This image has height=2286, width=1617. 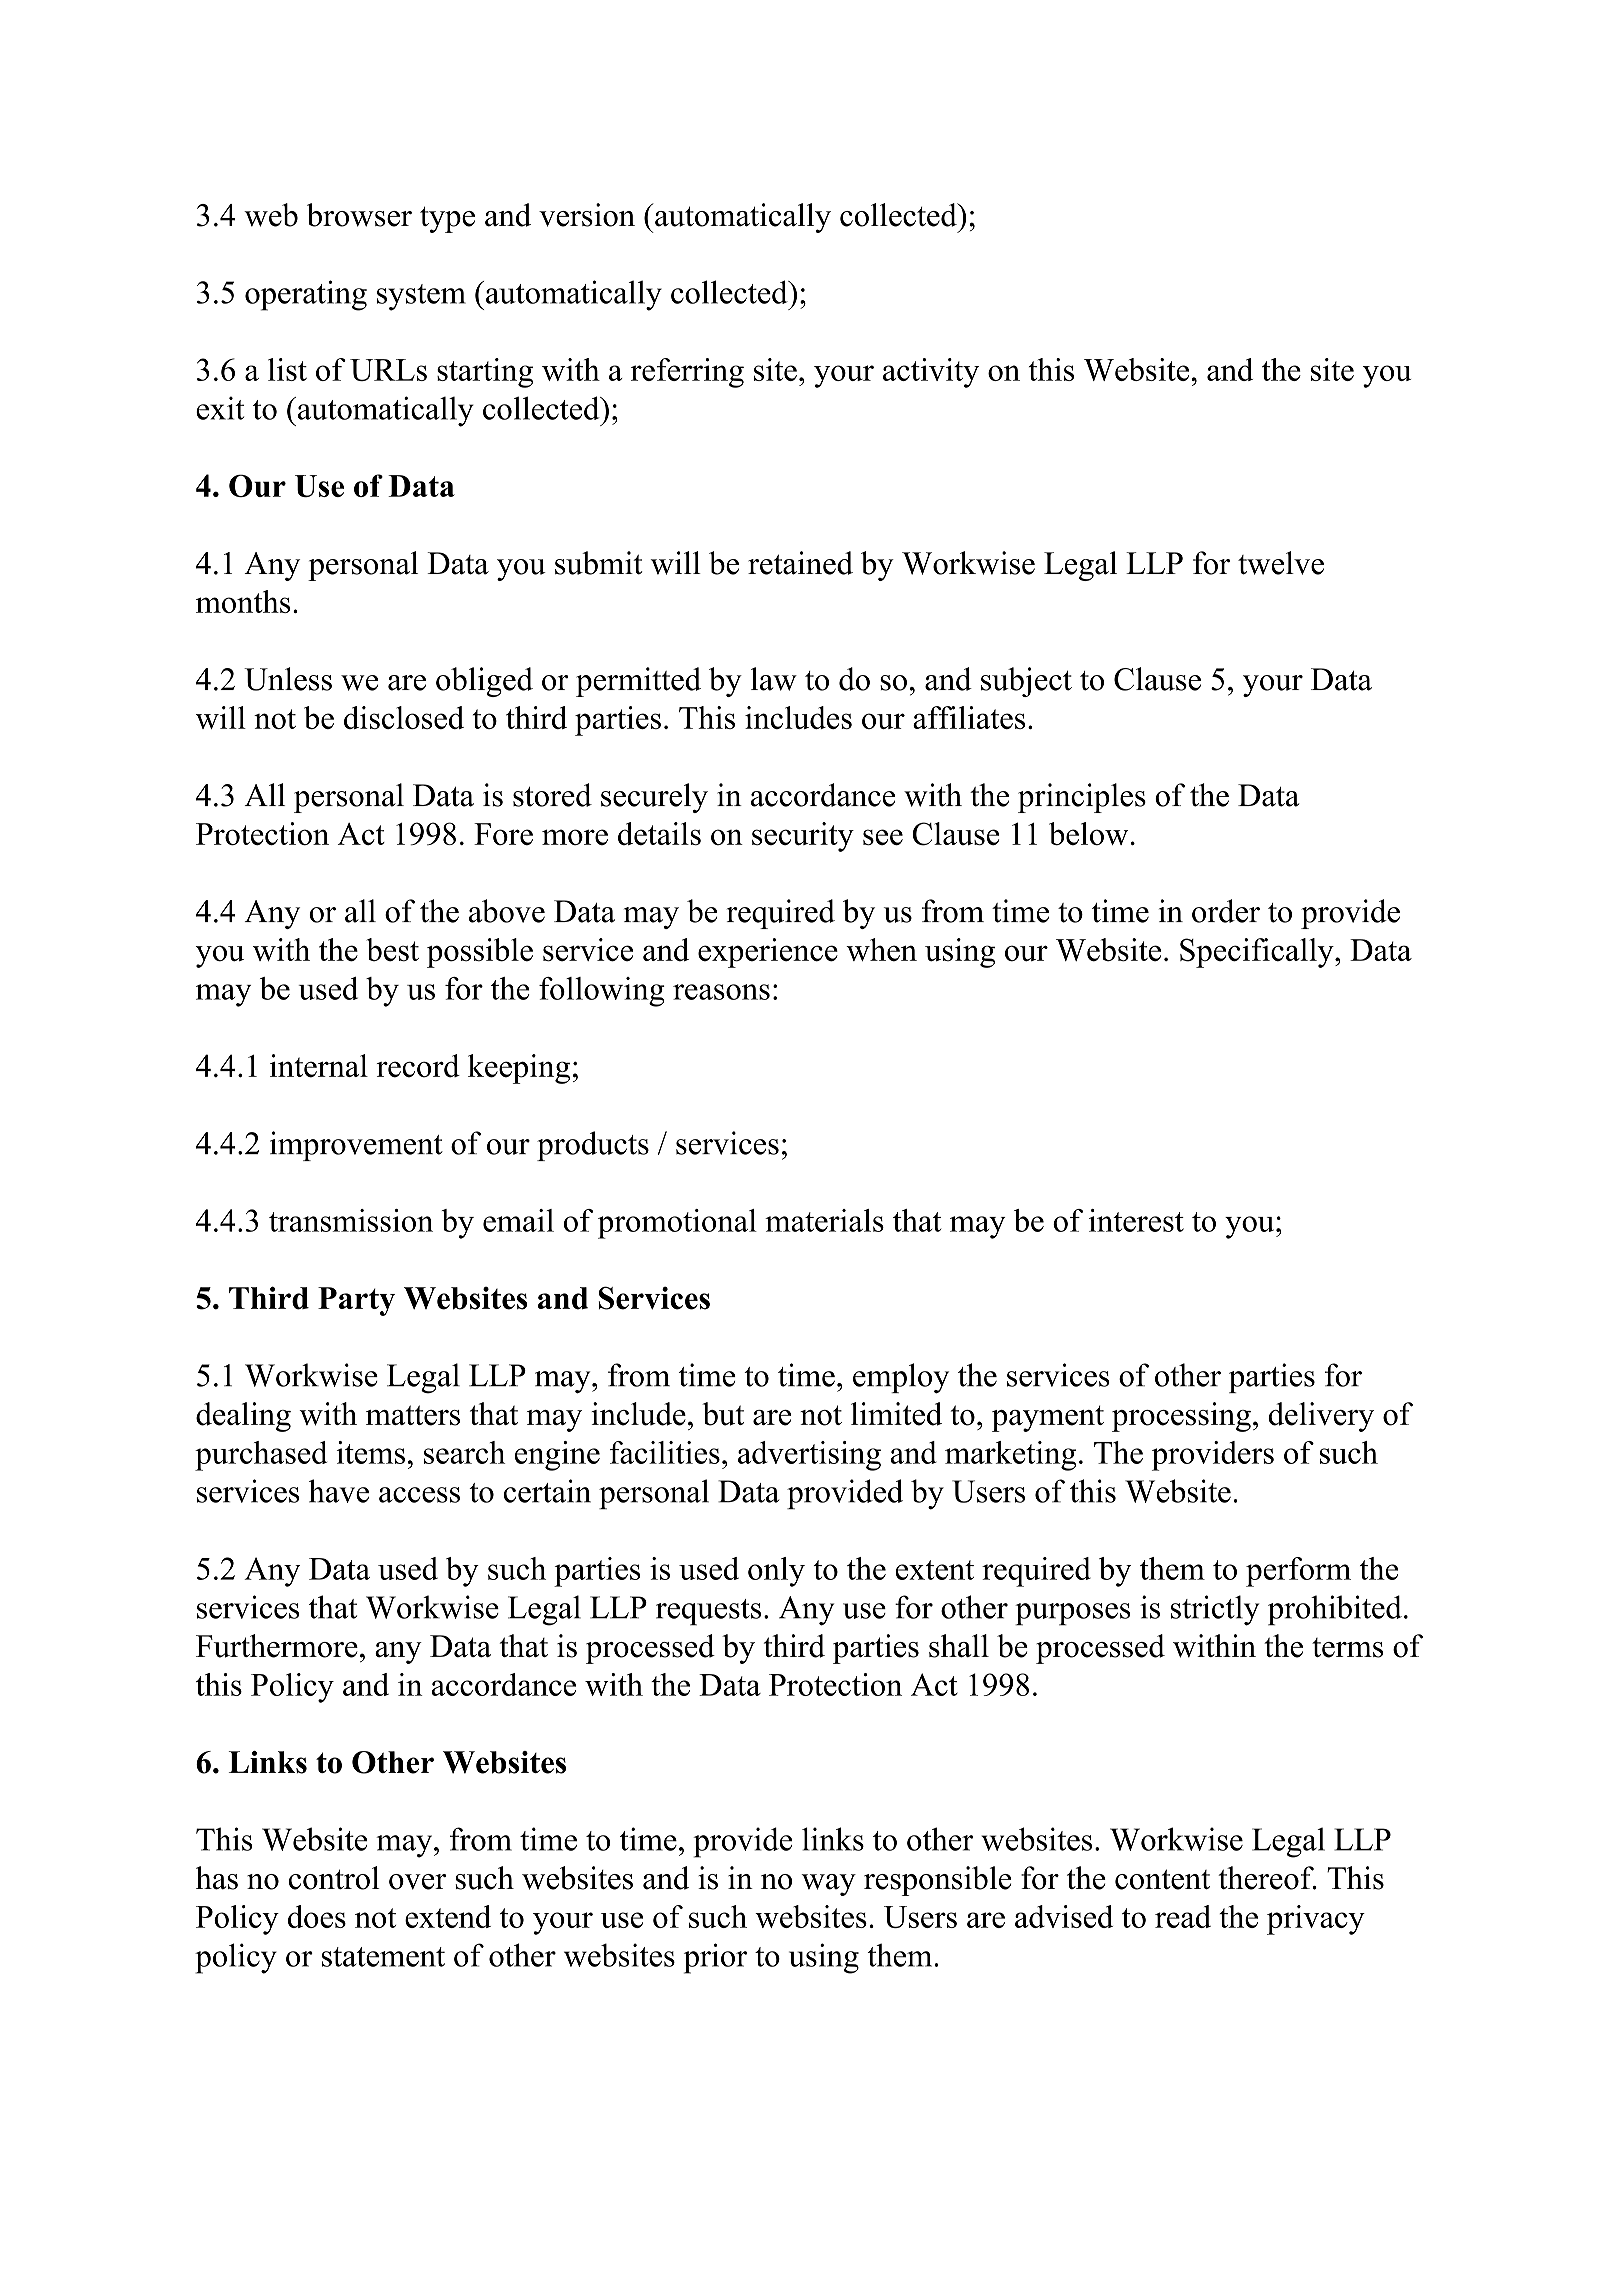 What do you see at coordinates (319, 1066) in the image?
I see `internal` at bounding box center [319, 1066].
